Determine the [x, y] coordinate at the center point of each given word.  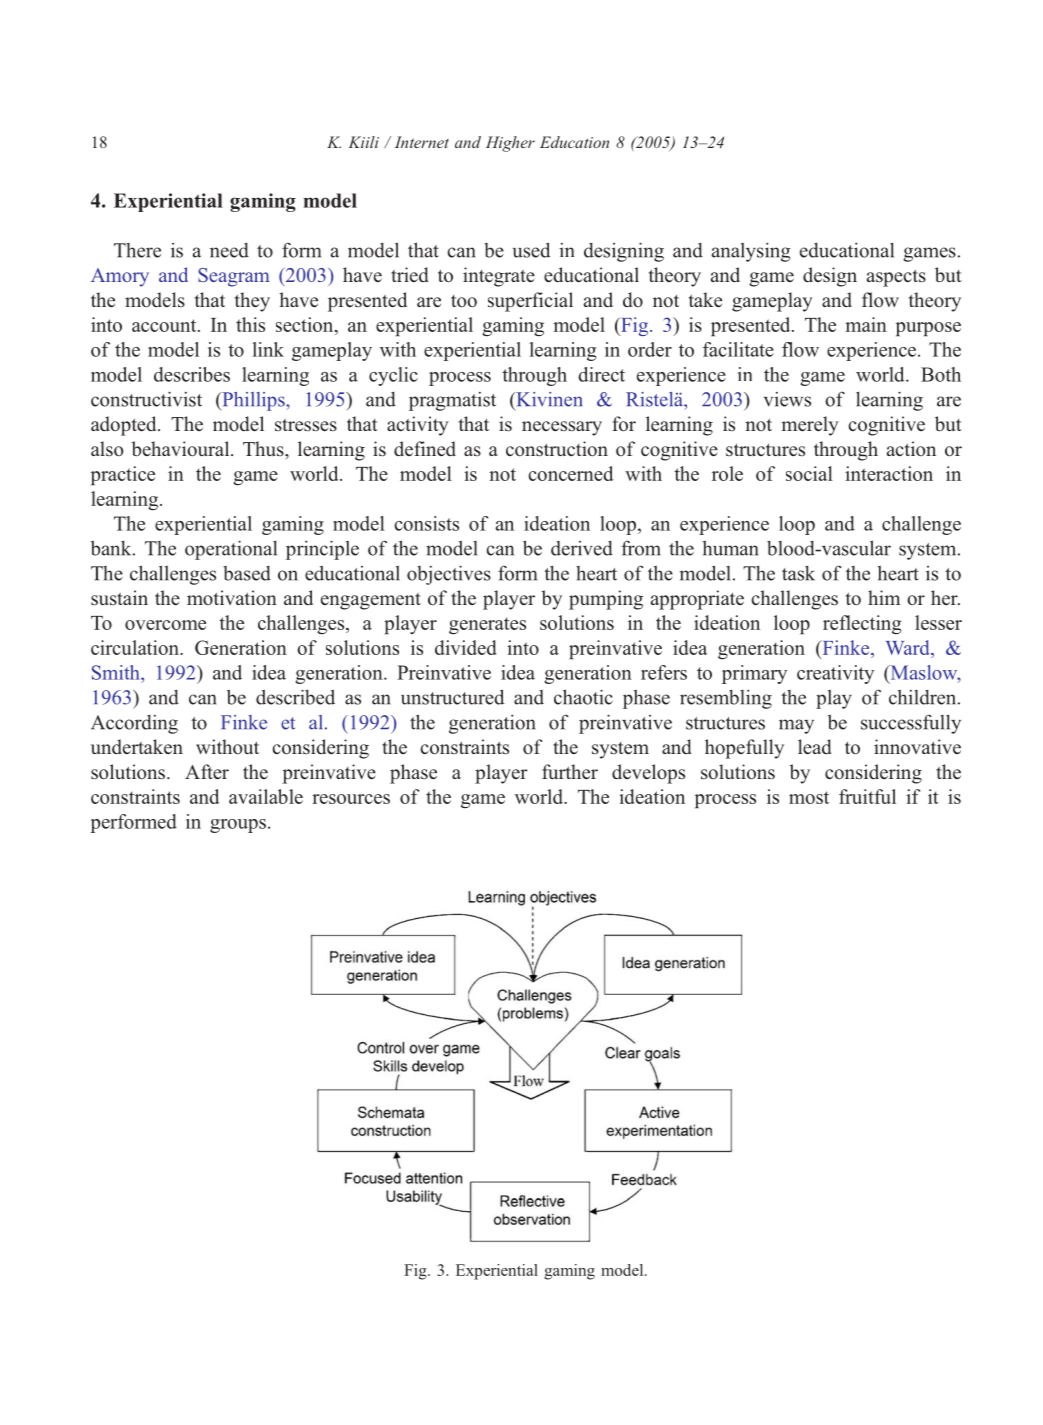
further [570, 771]
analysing [751, 252]
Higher [510, 144]
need [229, 250]
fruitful [867, 796]
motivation [232, 597]
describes [192, 374]
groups [238, 826]
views [787, 399]
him [884, 597]
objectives [449, 575]
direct [601, 374]
